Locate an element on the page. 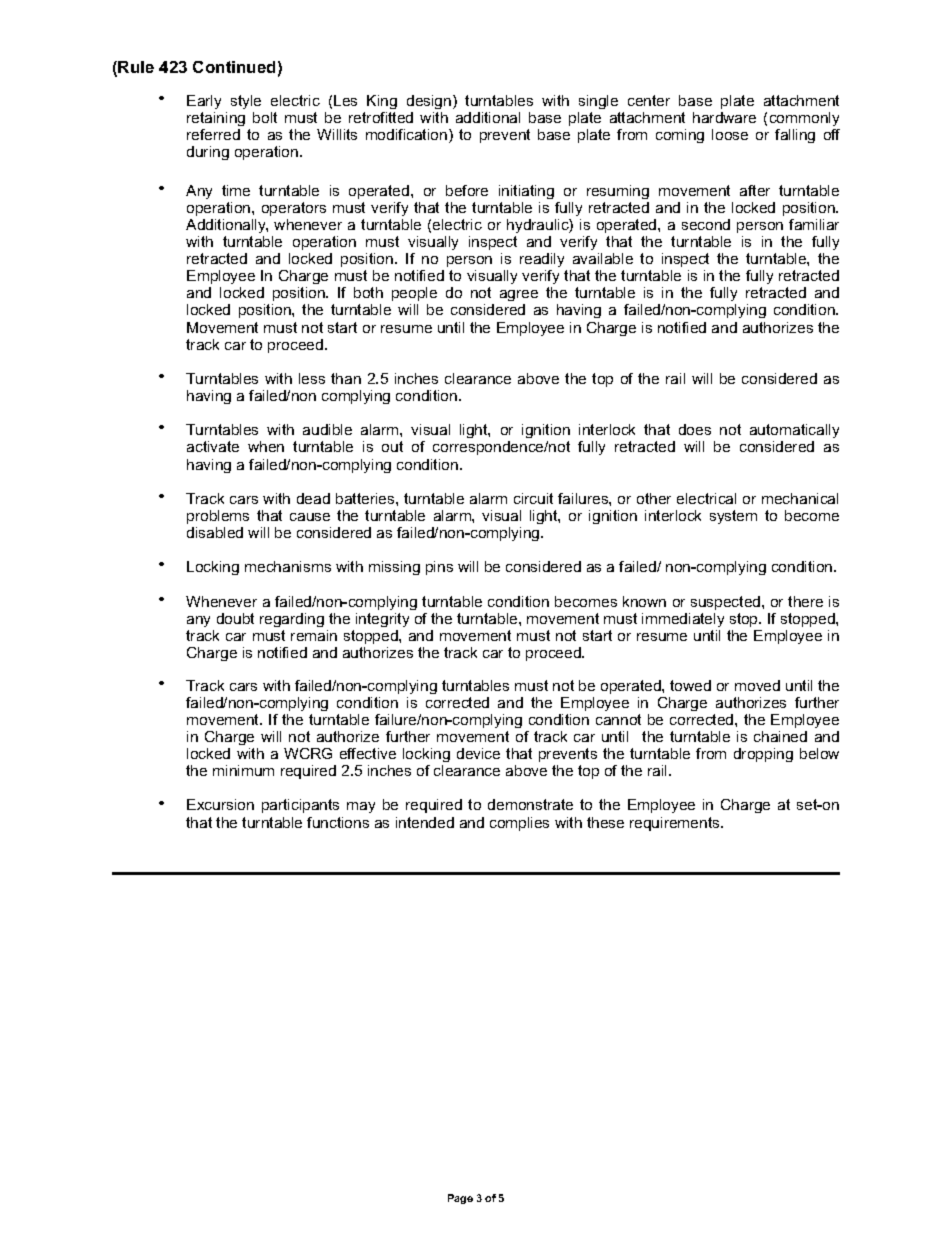 The width and height of the page is (952, 1233). these is located at coordinates (605, 822).
